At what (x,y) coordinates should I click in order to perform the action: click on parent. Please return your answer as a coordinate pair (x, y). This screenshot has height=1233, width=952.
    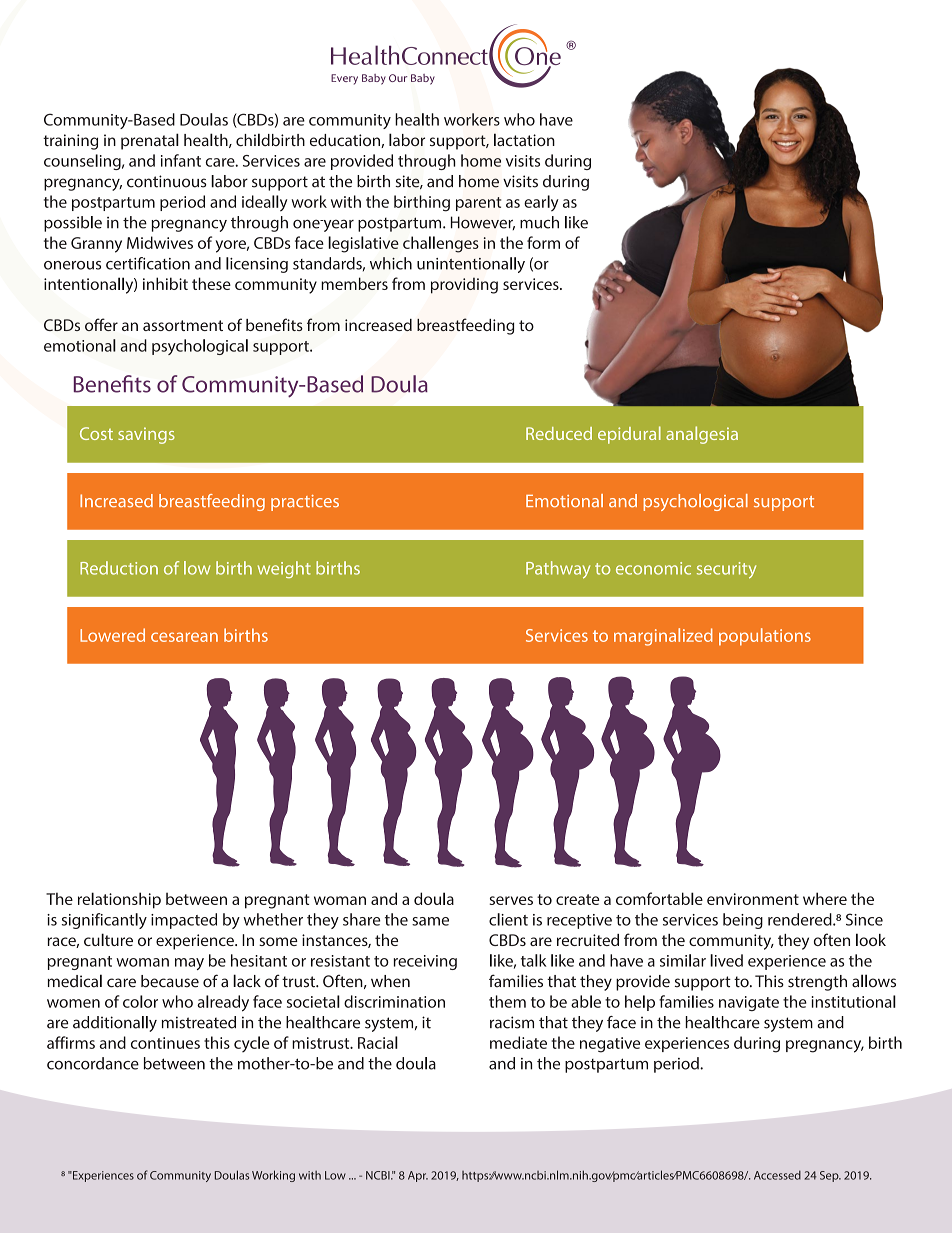
    Looking at the image, I should click on (478, 204).
